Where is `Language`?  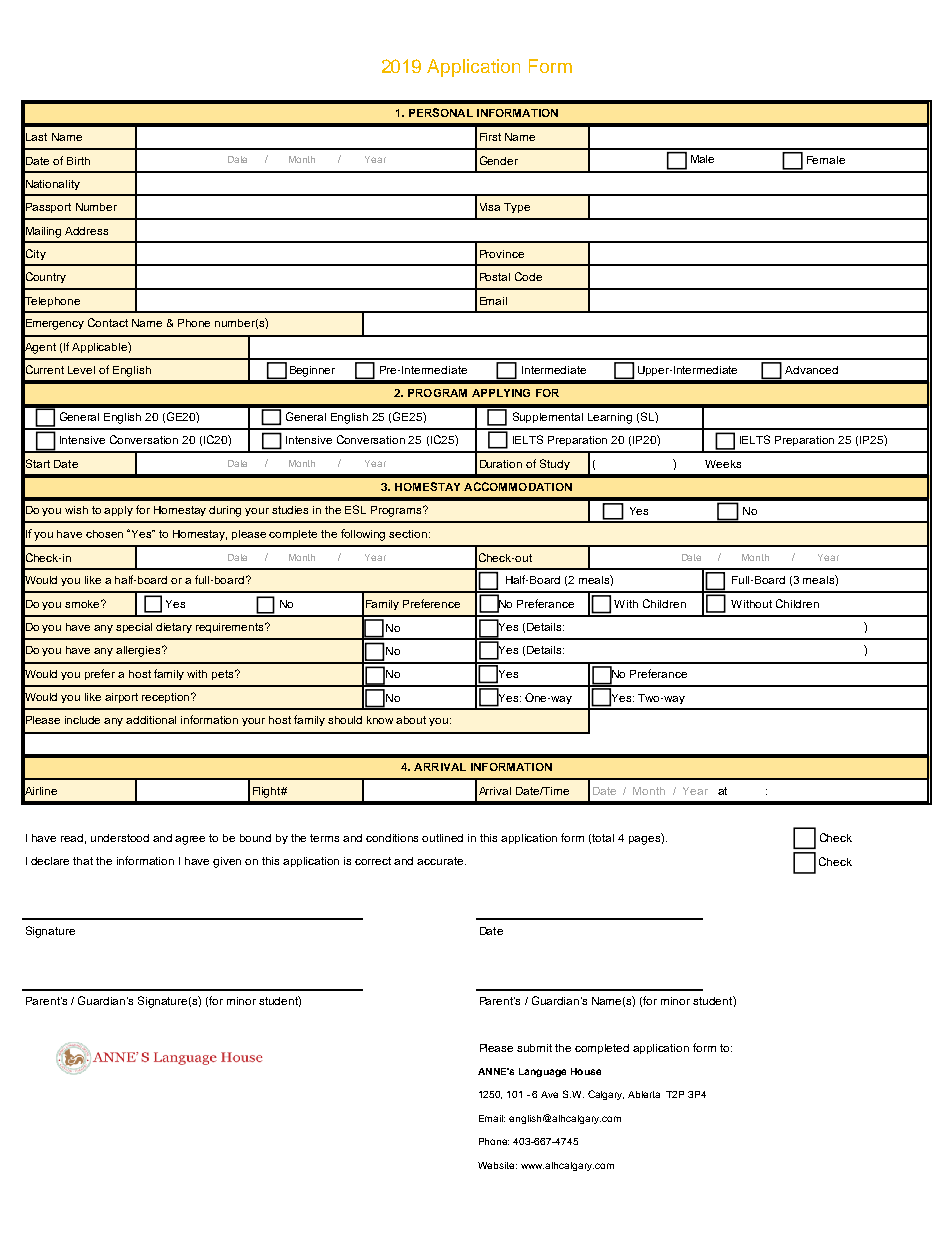 Language is located at coordinates (542, 1072).
